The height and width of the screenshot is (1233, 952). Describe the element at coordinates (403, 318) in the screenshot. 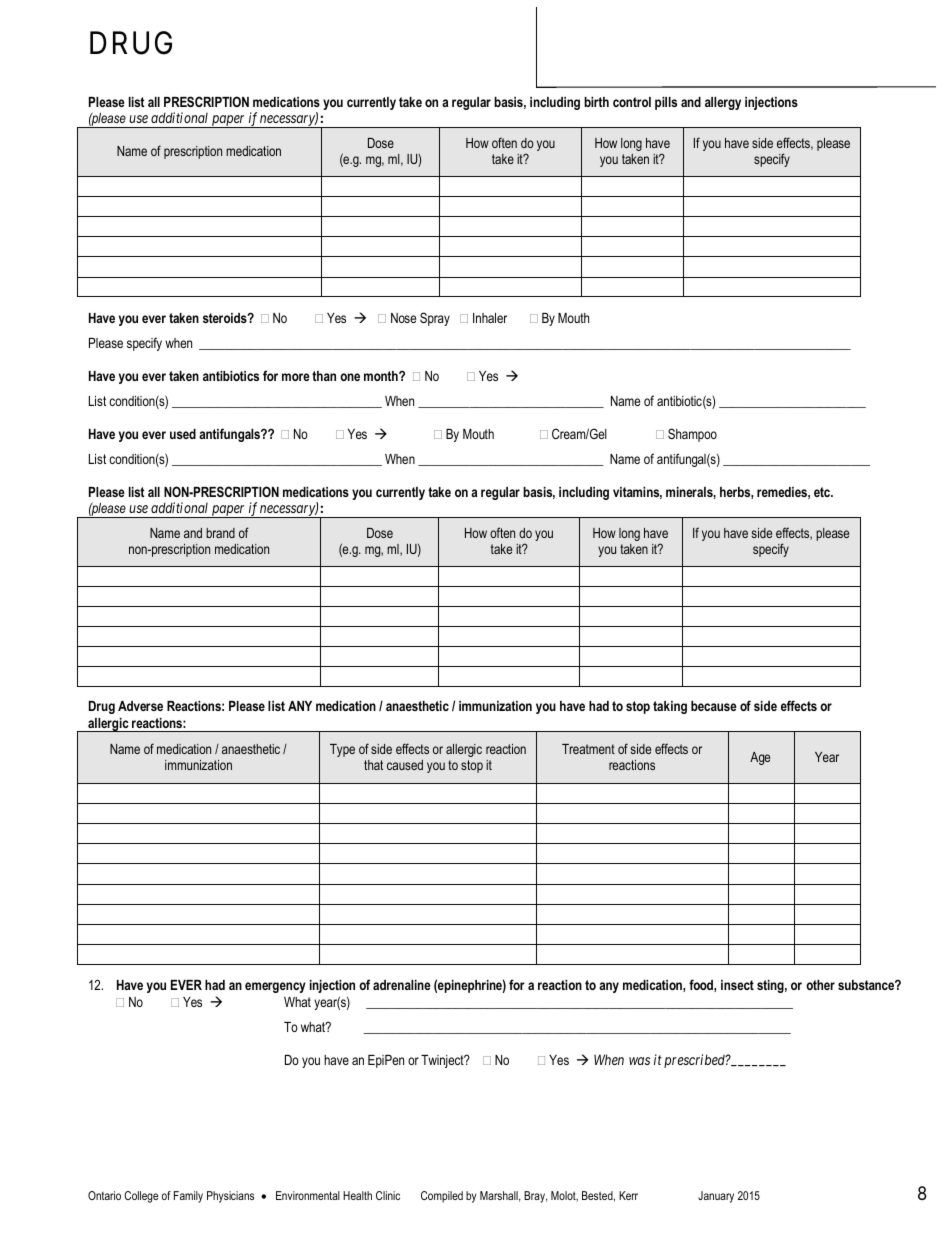

I see `Nose` at that location.
